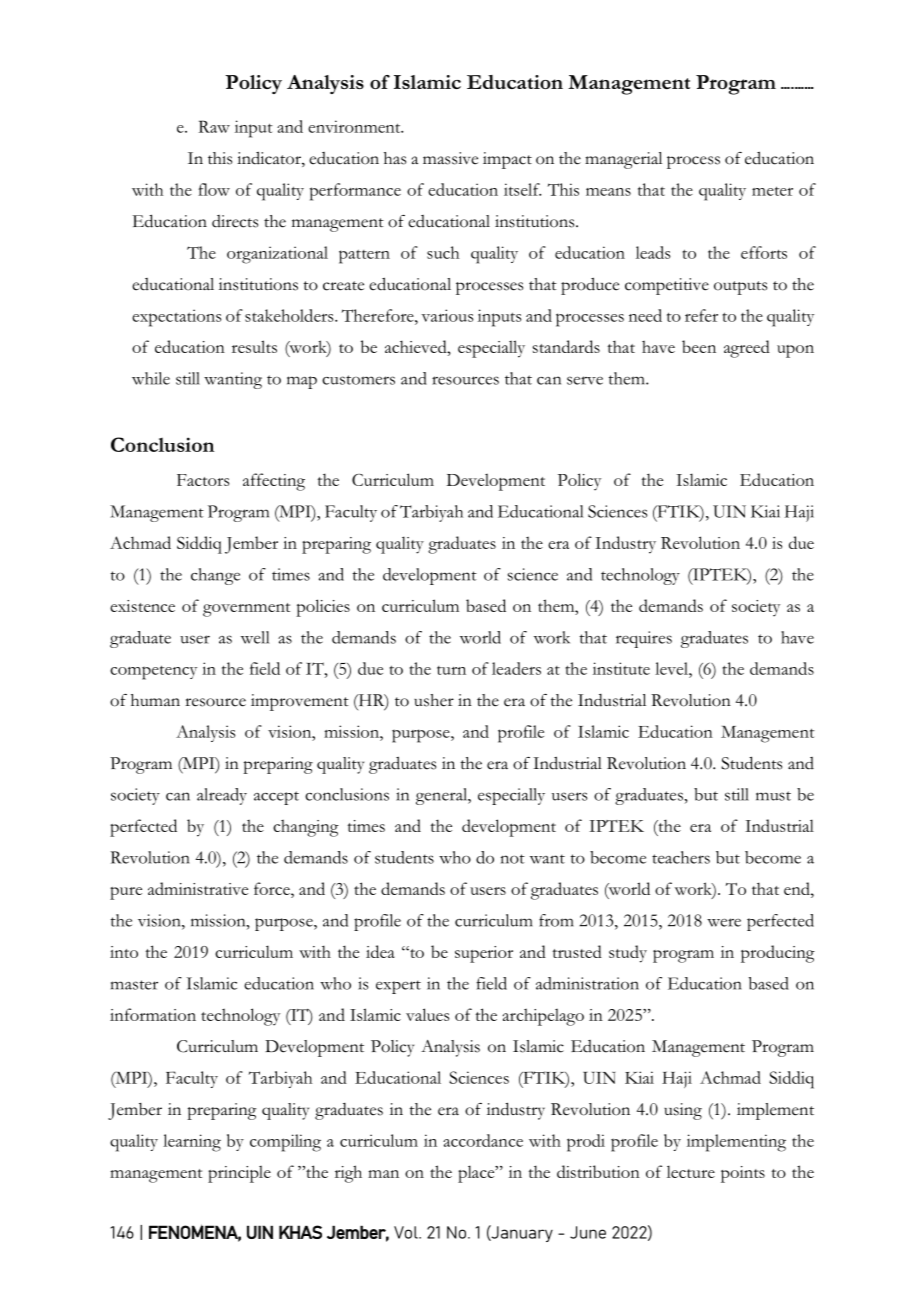 This page has width=924, height=1308. What do you see at coordinates (214, 189) in the page?
I see `flow` at bounding box center [214, 189].
